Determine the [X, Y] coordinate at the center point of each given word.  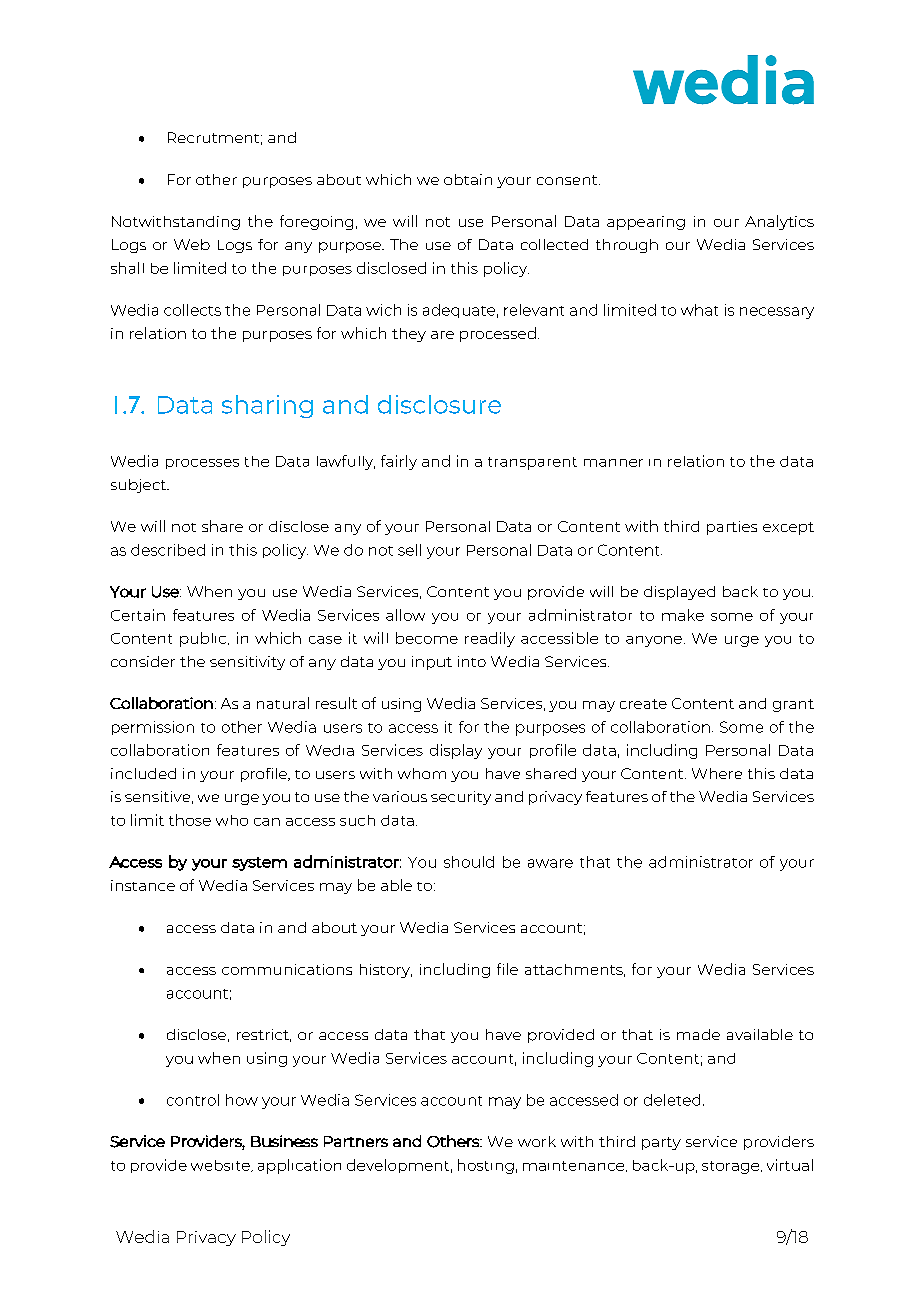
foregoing [316, 222]
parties [732, 528]
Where [717, 773]
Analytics [779, 222]
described [168, 550]
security [461, 798]
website [221, 1166]
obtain [468, 179]
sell [409, 550]
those [190, 820]
